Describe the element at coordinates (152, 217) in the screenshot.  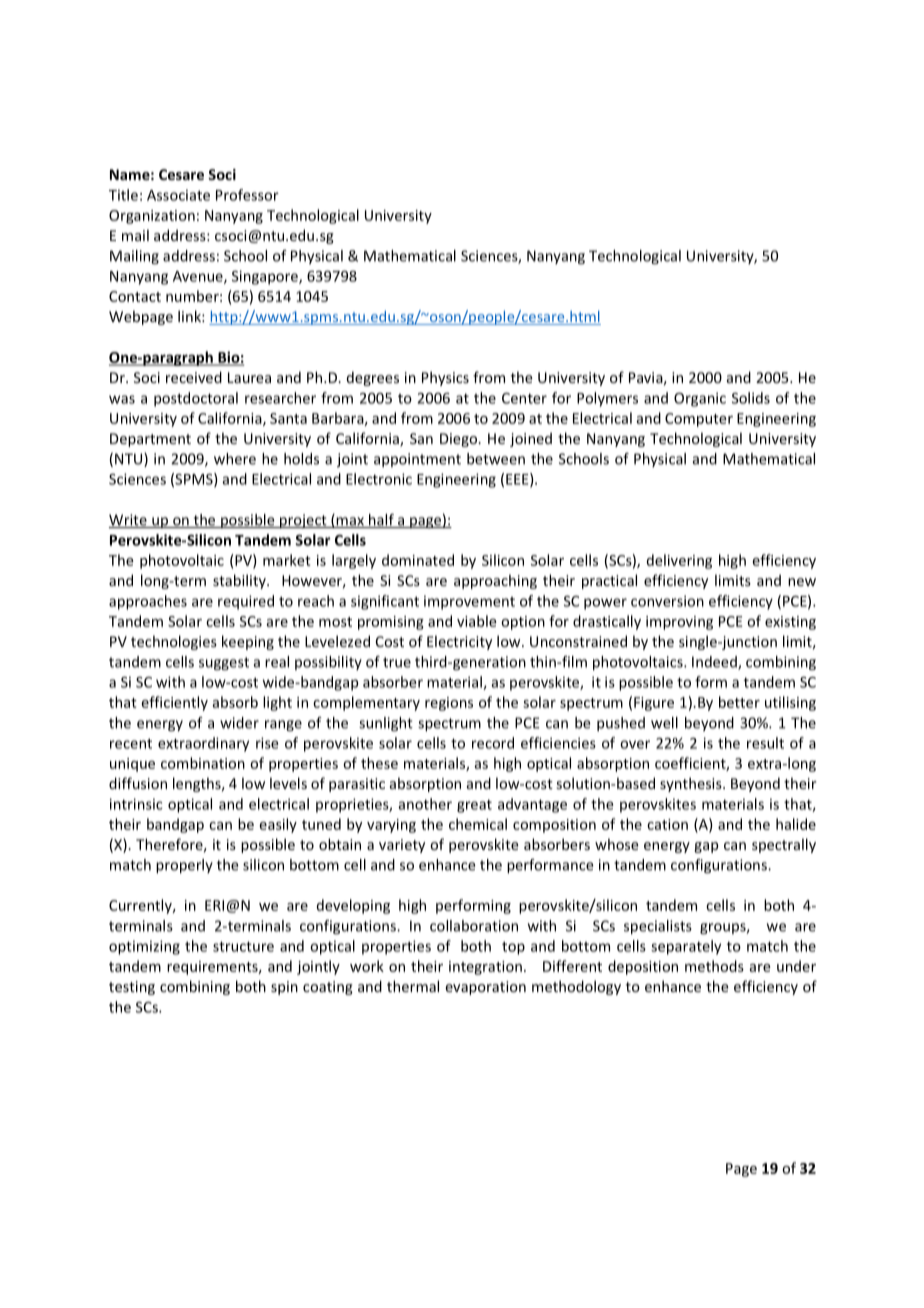
I see `Organization` at that location.
